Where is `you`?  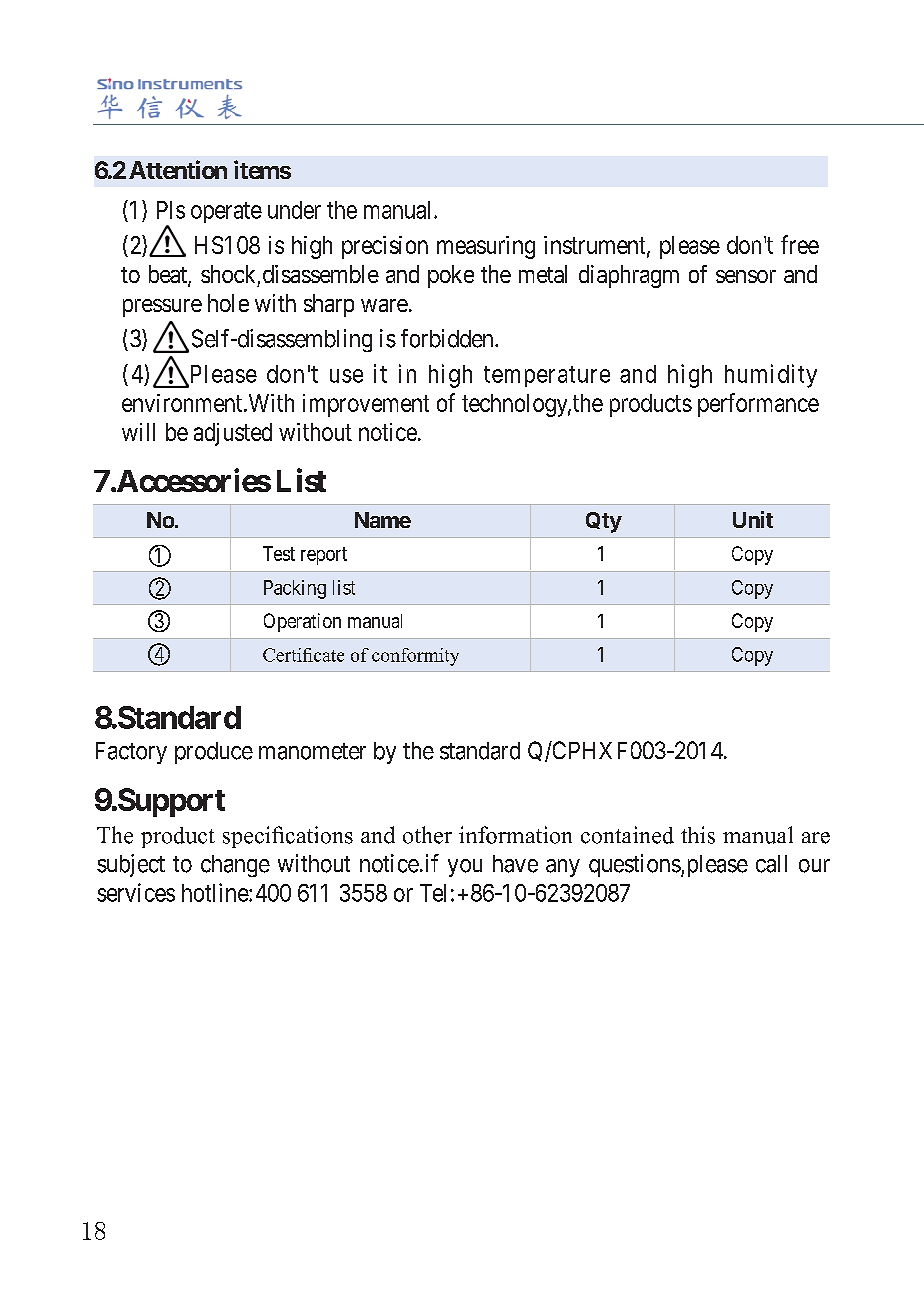 you is located at coordinates (465, 868).
